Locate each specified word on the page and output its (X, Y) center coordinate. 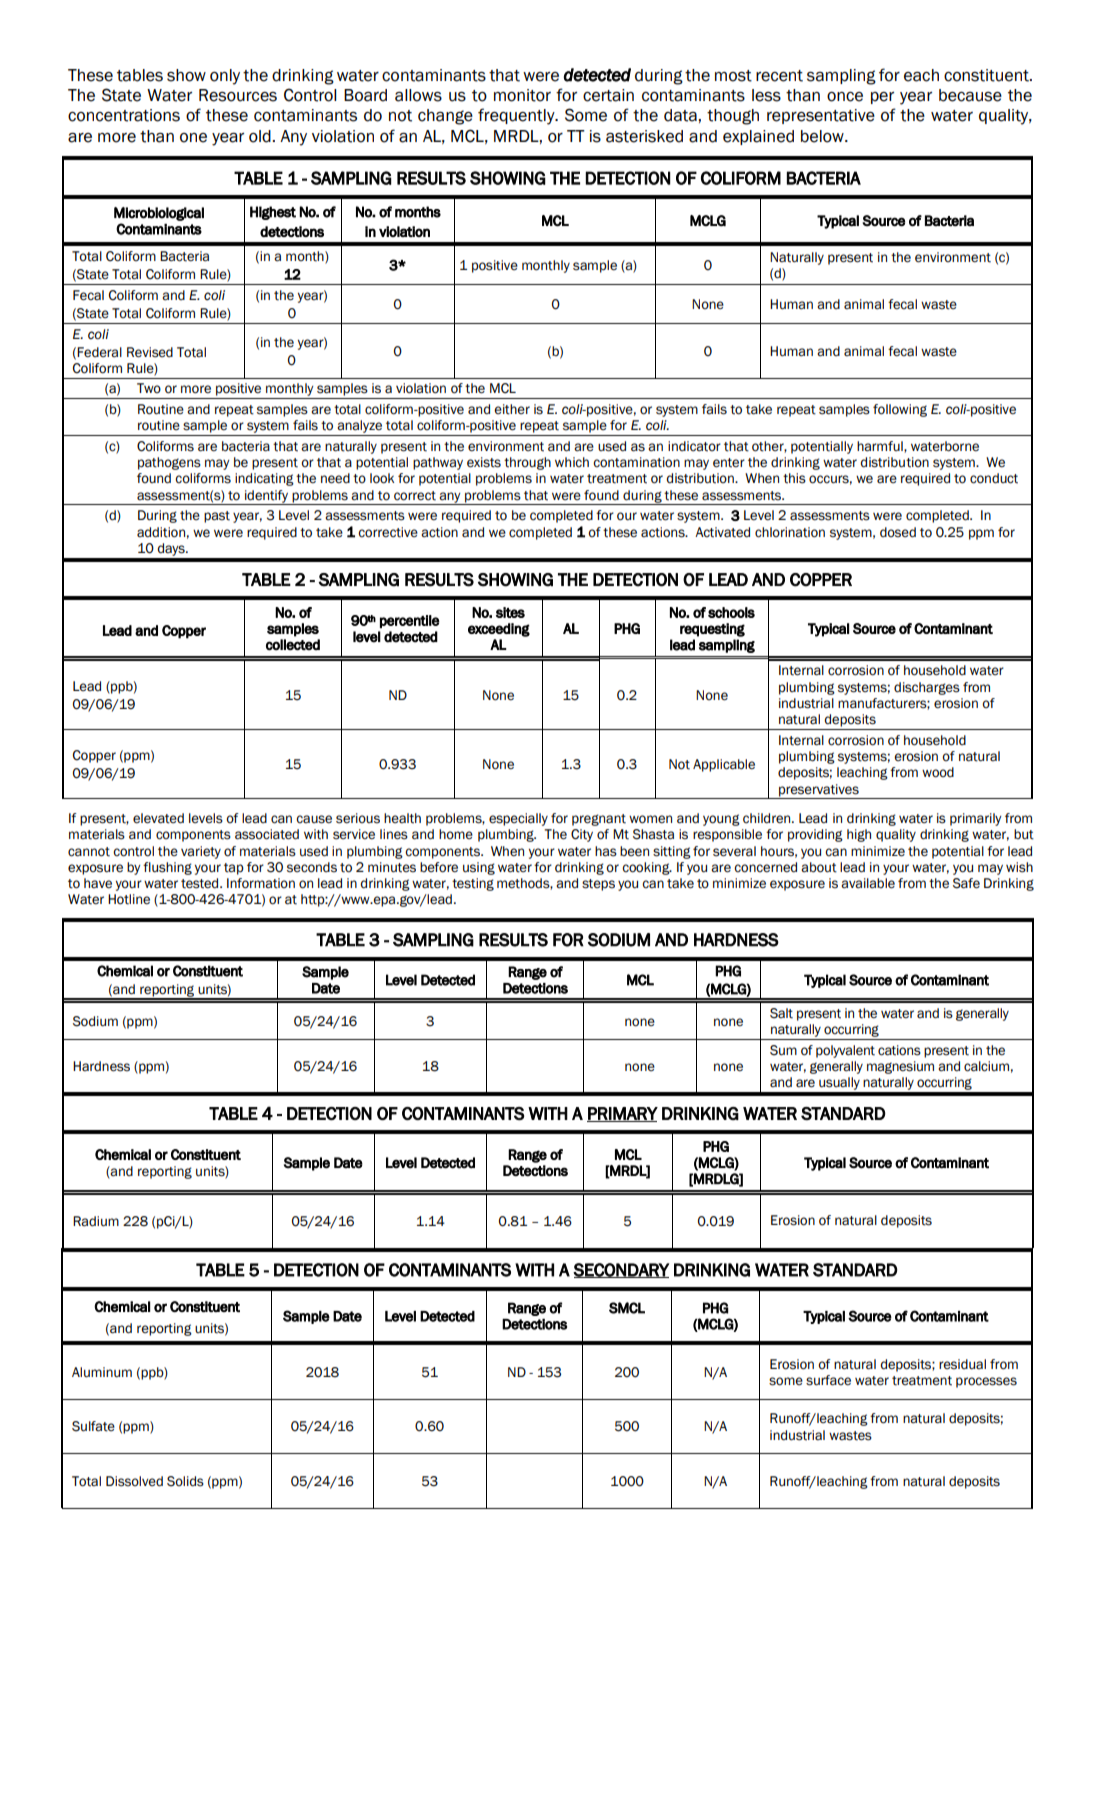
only (225, 77)
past (217, 517)
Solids (185, 1481)
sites (510, 612)
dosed (898, 532)
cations (899, 1050)
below (823, 136)
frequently (517, 116)
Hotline (129, 899)
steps (598, 885)
